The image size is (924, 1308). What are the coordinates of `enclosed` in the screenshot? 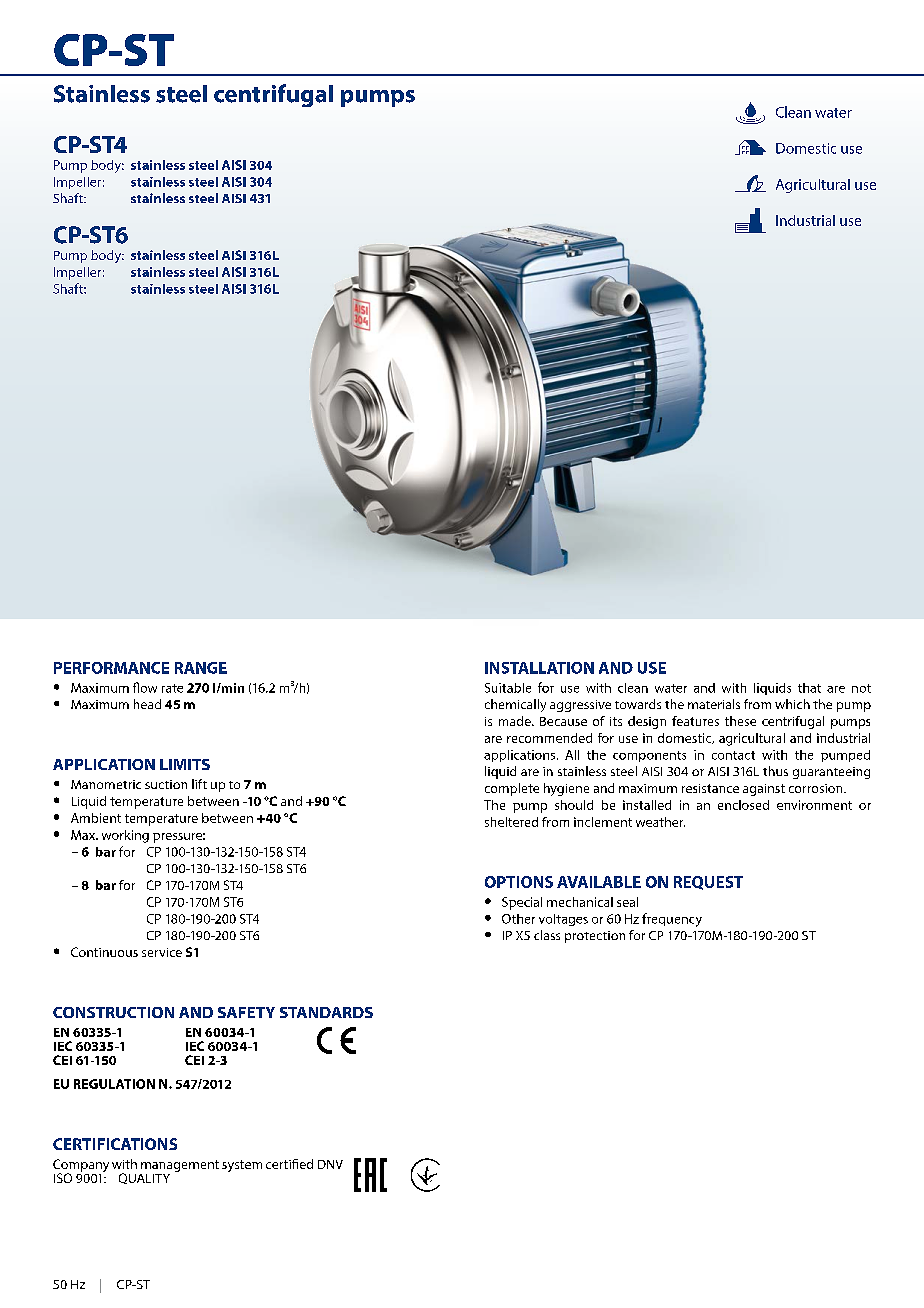 It's located at (743, 805).
